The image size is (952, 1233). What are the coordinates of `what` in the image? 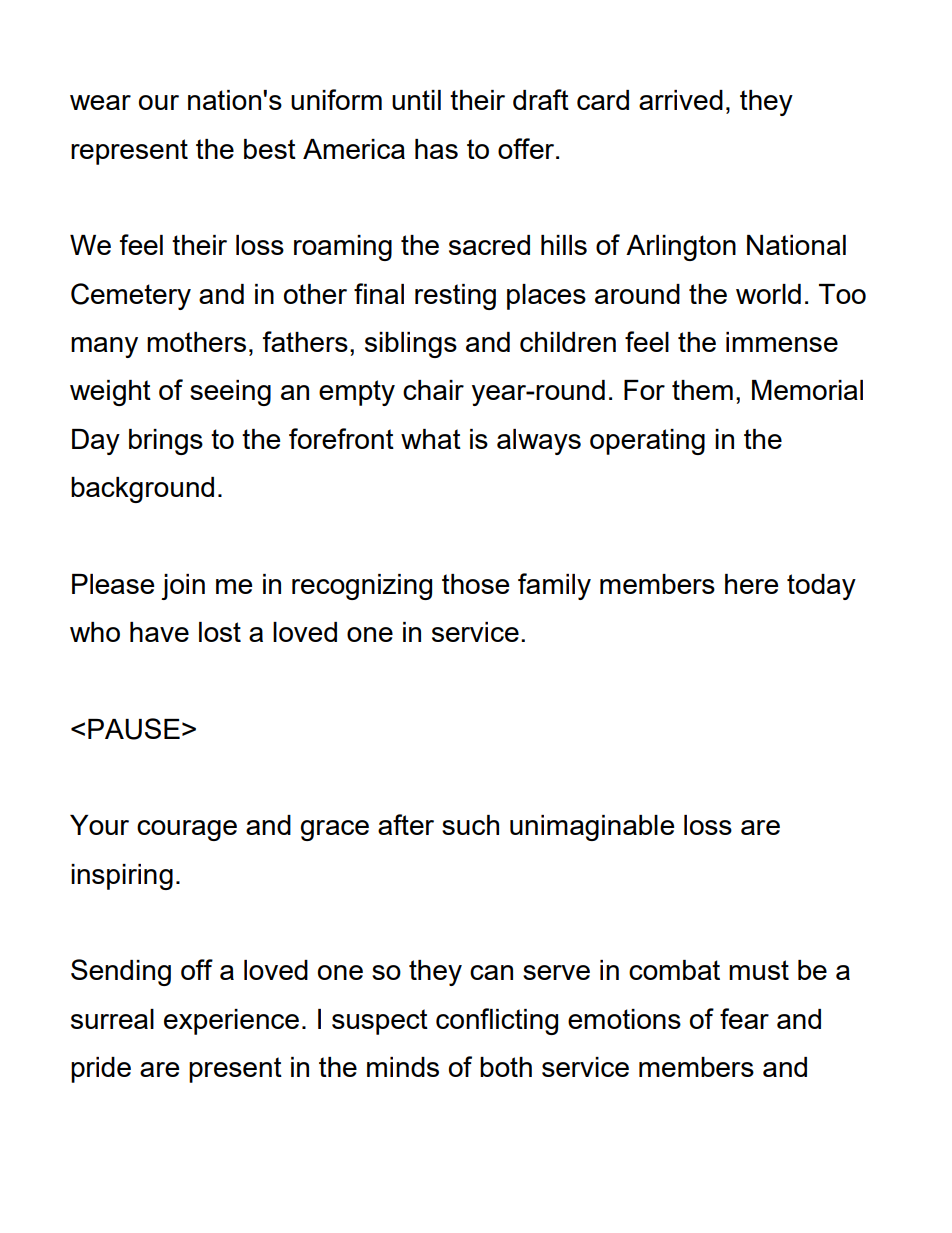 It's located at (431, 439).
